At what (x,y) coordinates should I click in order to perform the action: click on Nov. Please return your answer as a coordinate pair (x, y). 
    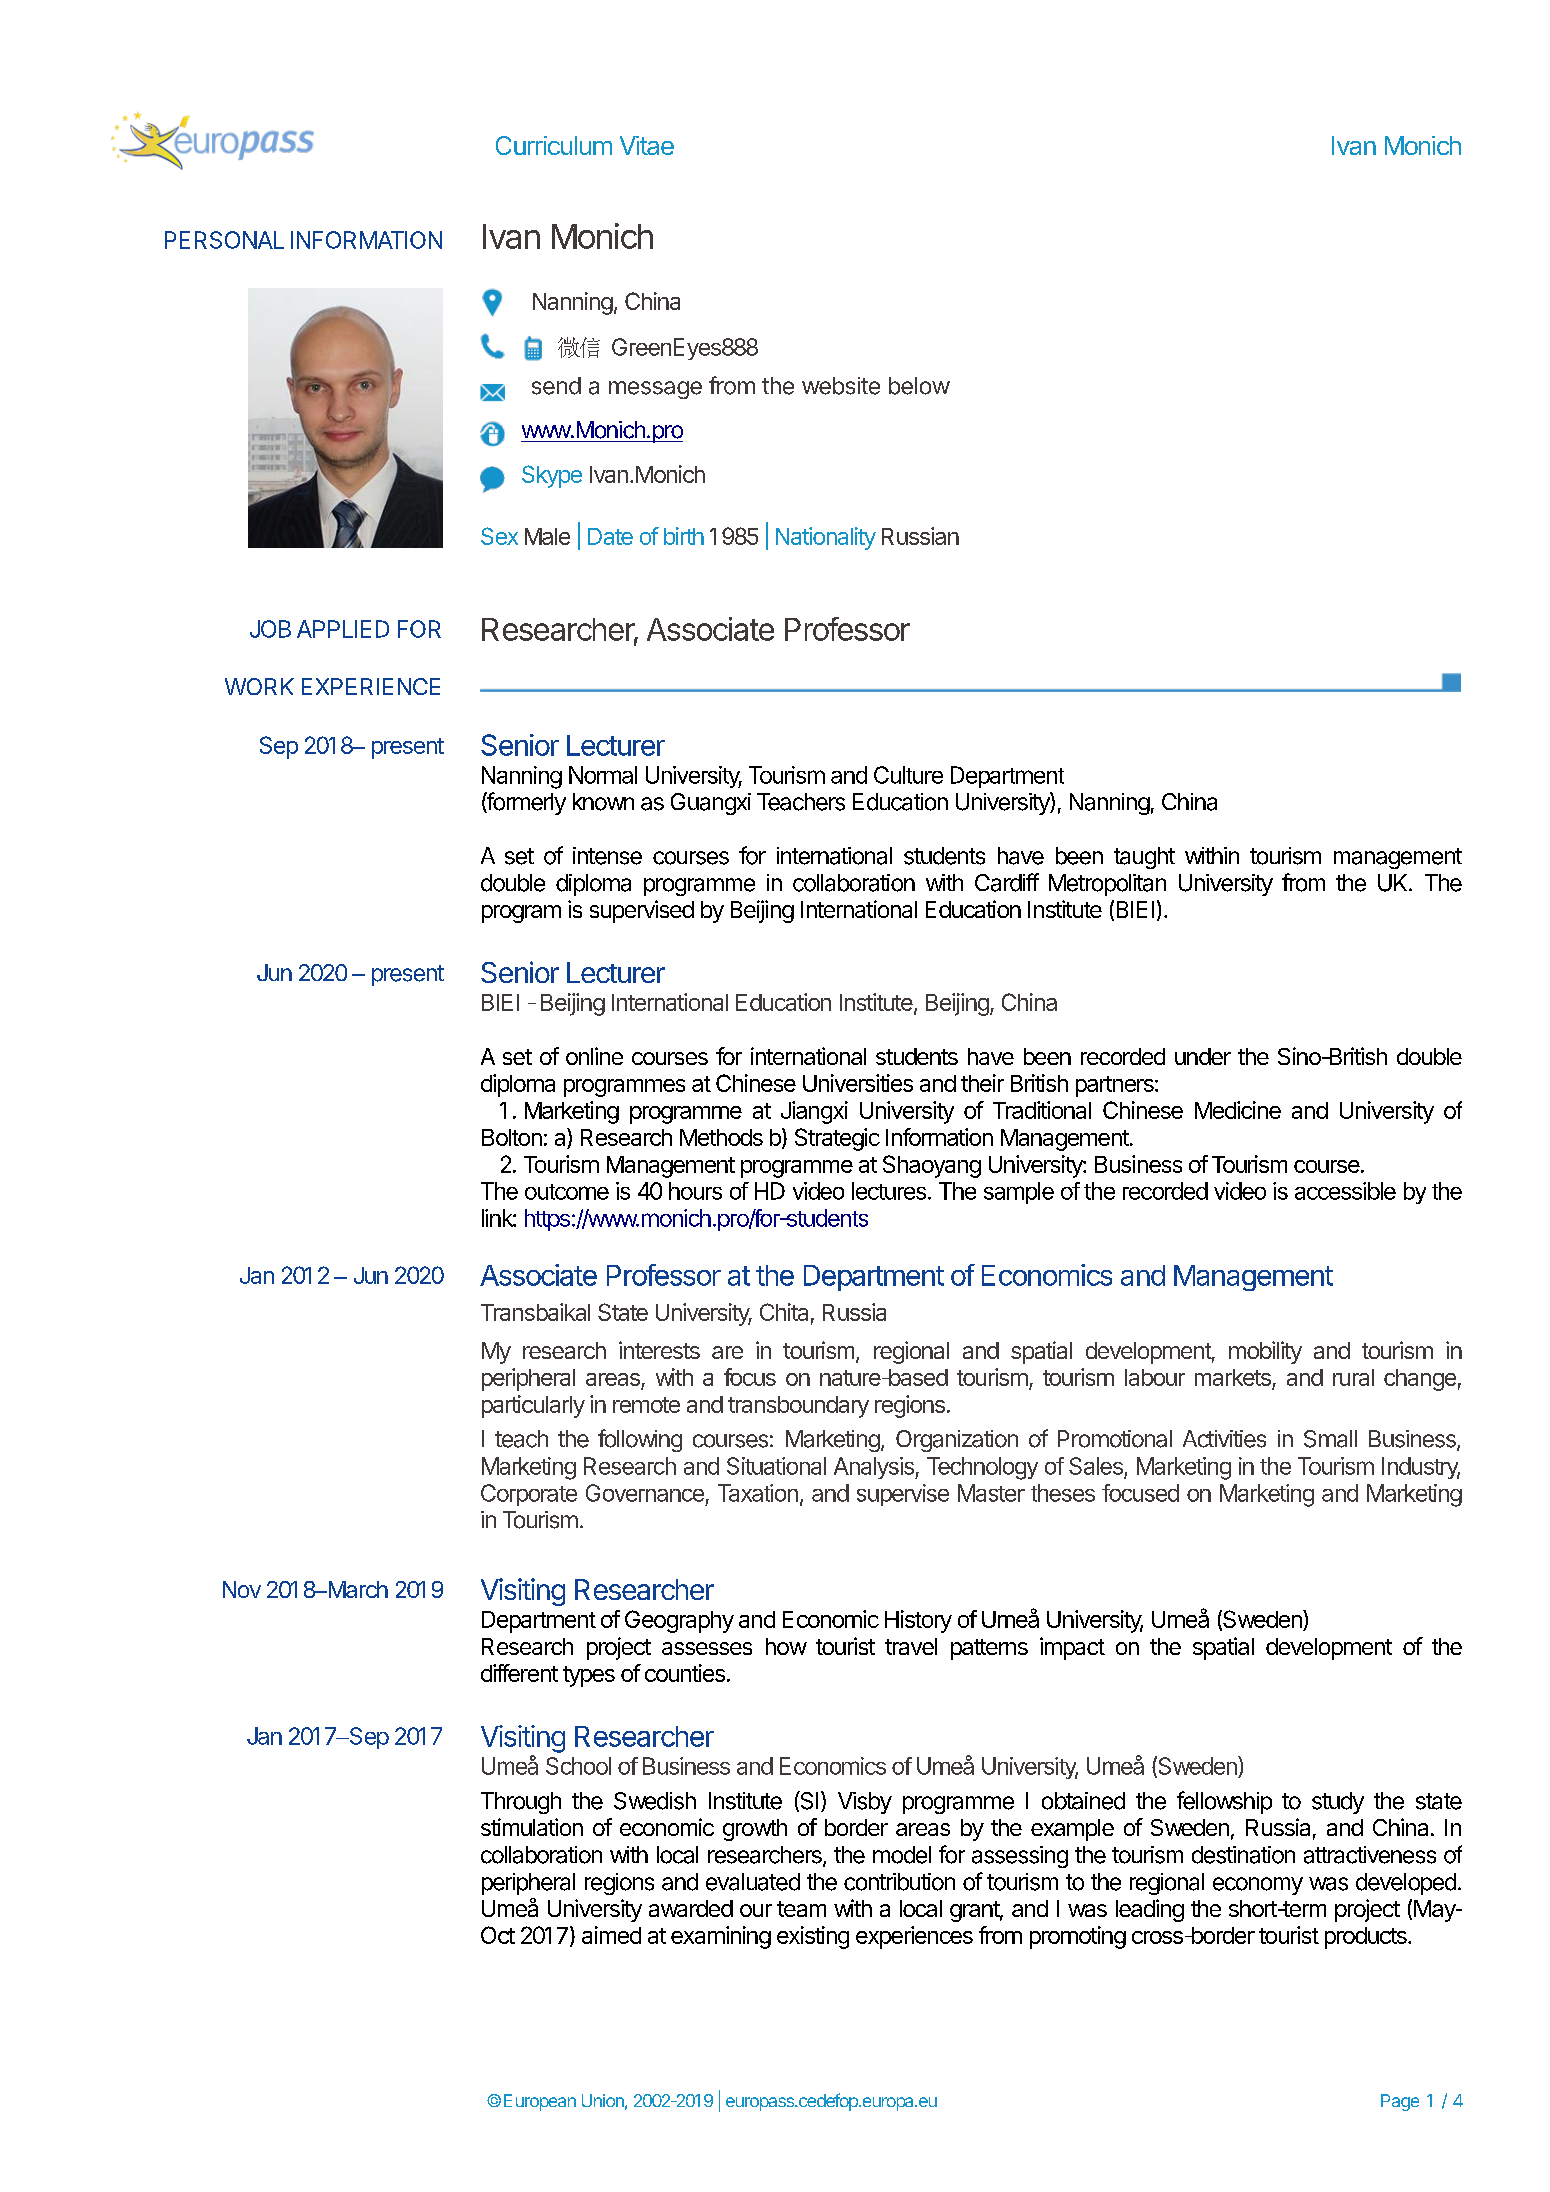
    Looking at the image, I should click on (242, 1589).
